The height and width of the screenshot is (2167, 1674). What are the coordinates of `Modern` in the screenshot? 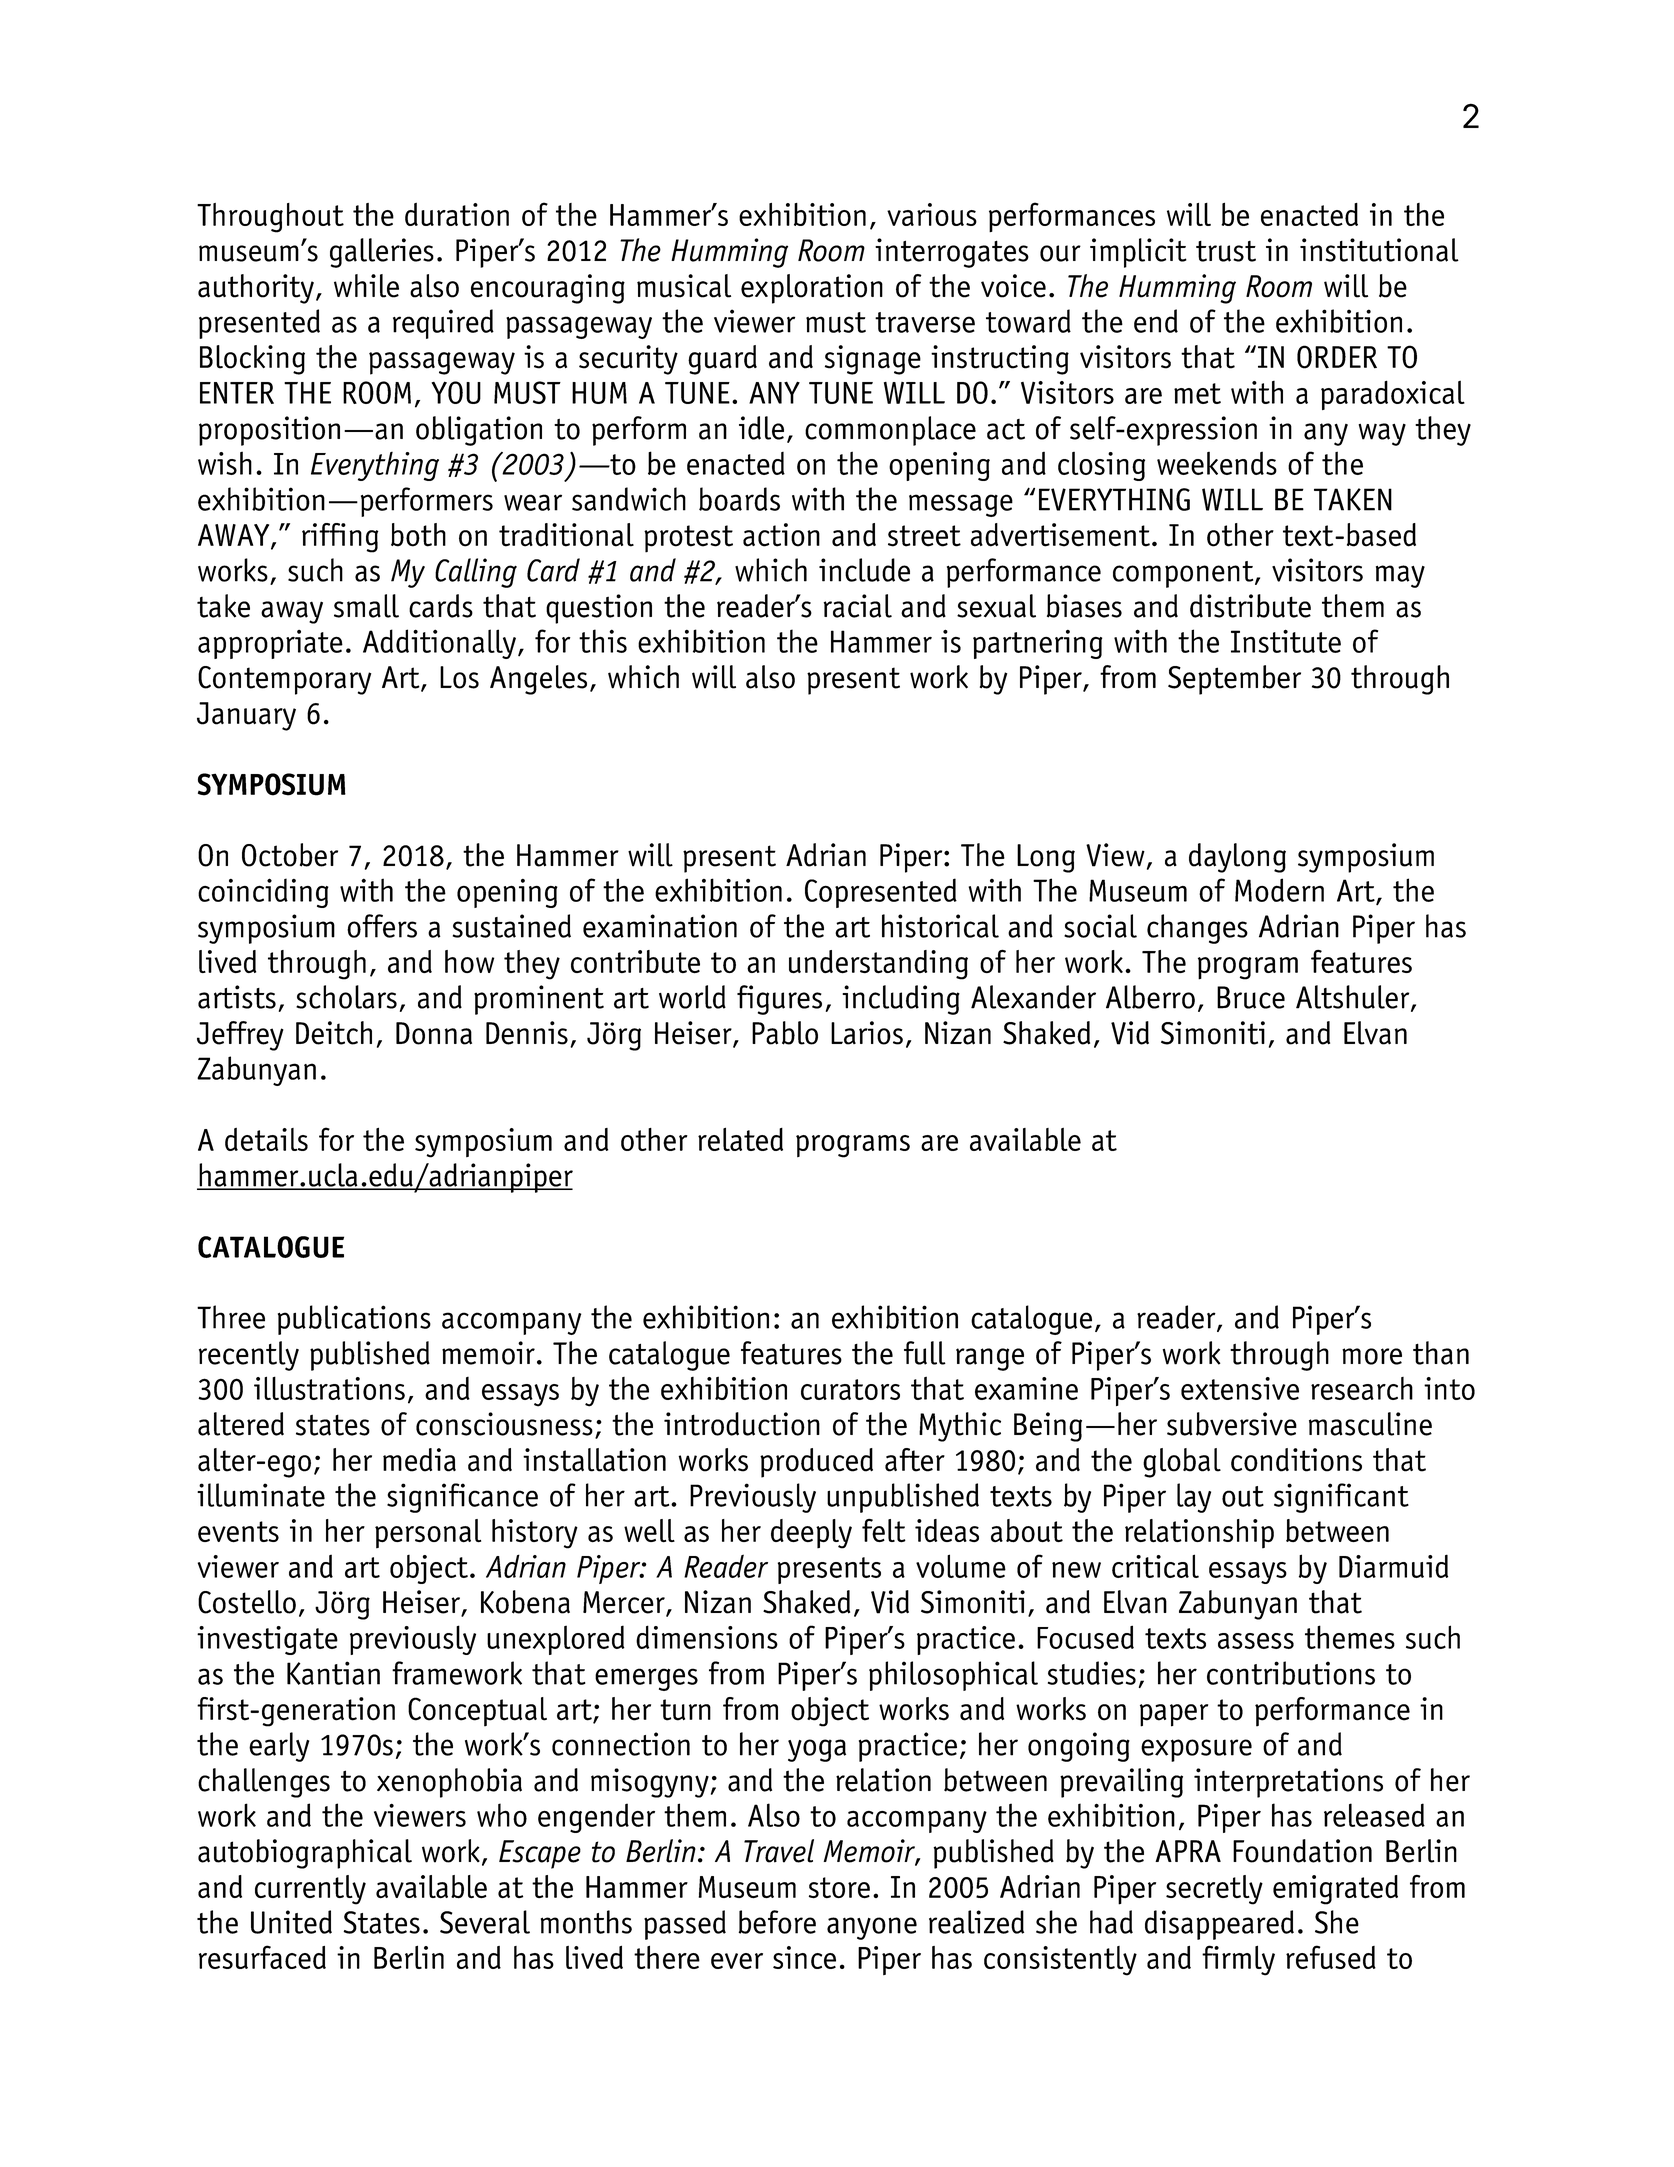 It's located at (1279, 890).
